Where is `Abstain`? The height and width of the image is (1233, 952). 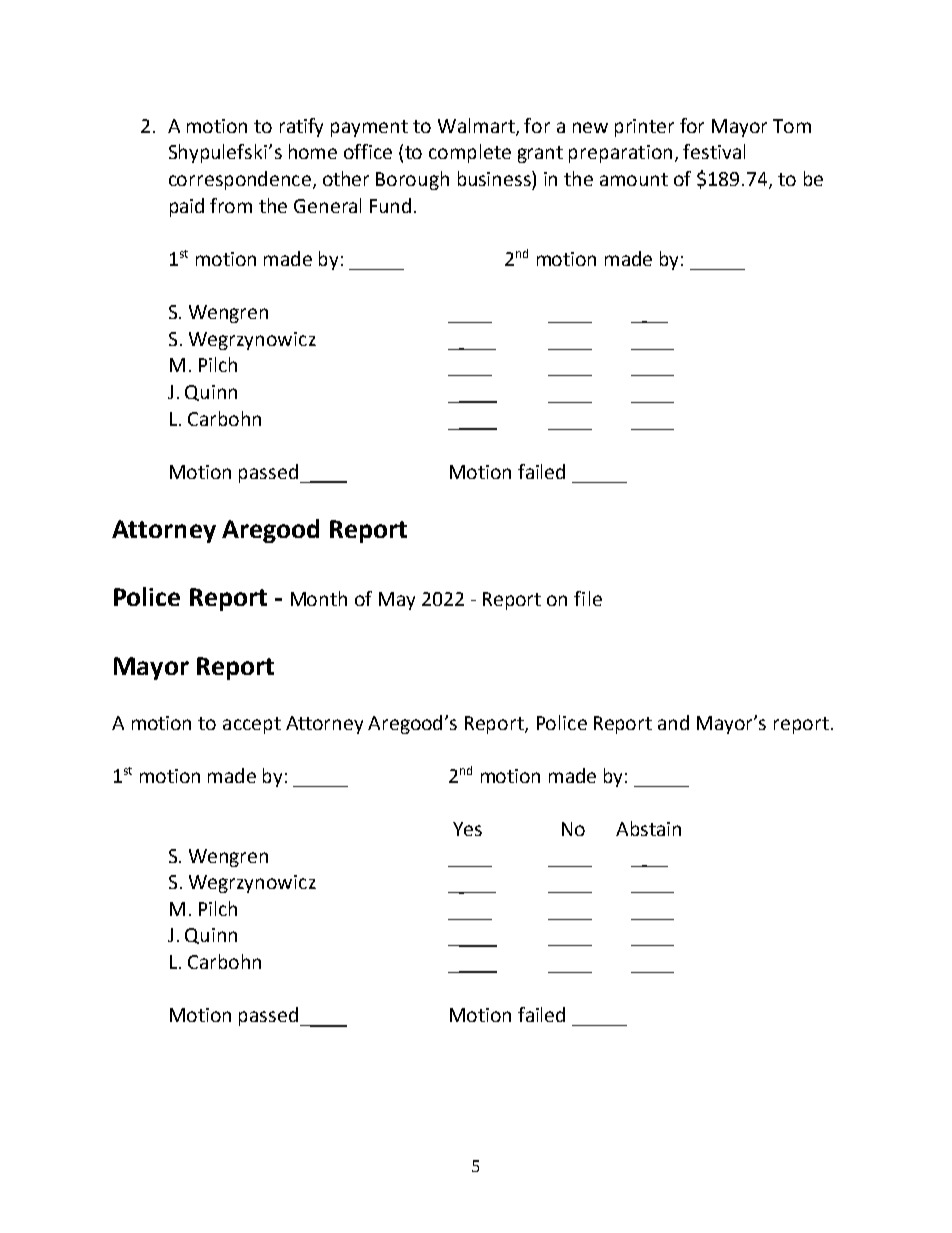 Abstain is located at coordinates (648, 828).
